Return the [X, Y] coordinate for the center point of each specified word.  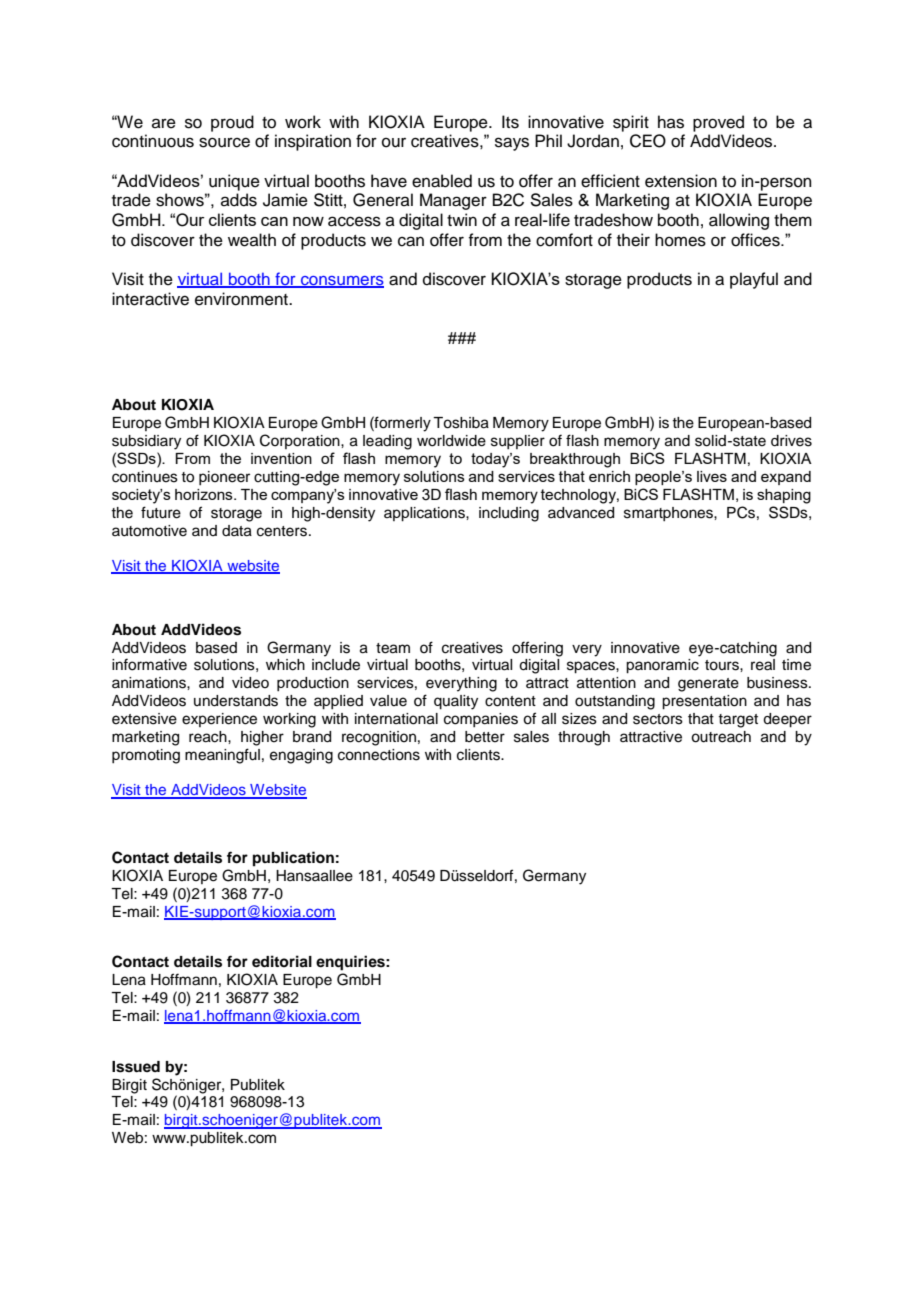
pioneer [224, 478]
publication [293, 859]
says [512, 144]
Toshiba [461, 423]
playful [754, 280]
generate [708, 685]
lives [712, 476]
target [738, 721]
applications [425, 514]
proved [718, 123]
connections [379, 755]
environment [243, 299]
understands [236, 701]
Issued [136, 1067]
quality [456, 702]
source [224, 142]
